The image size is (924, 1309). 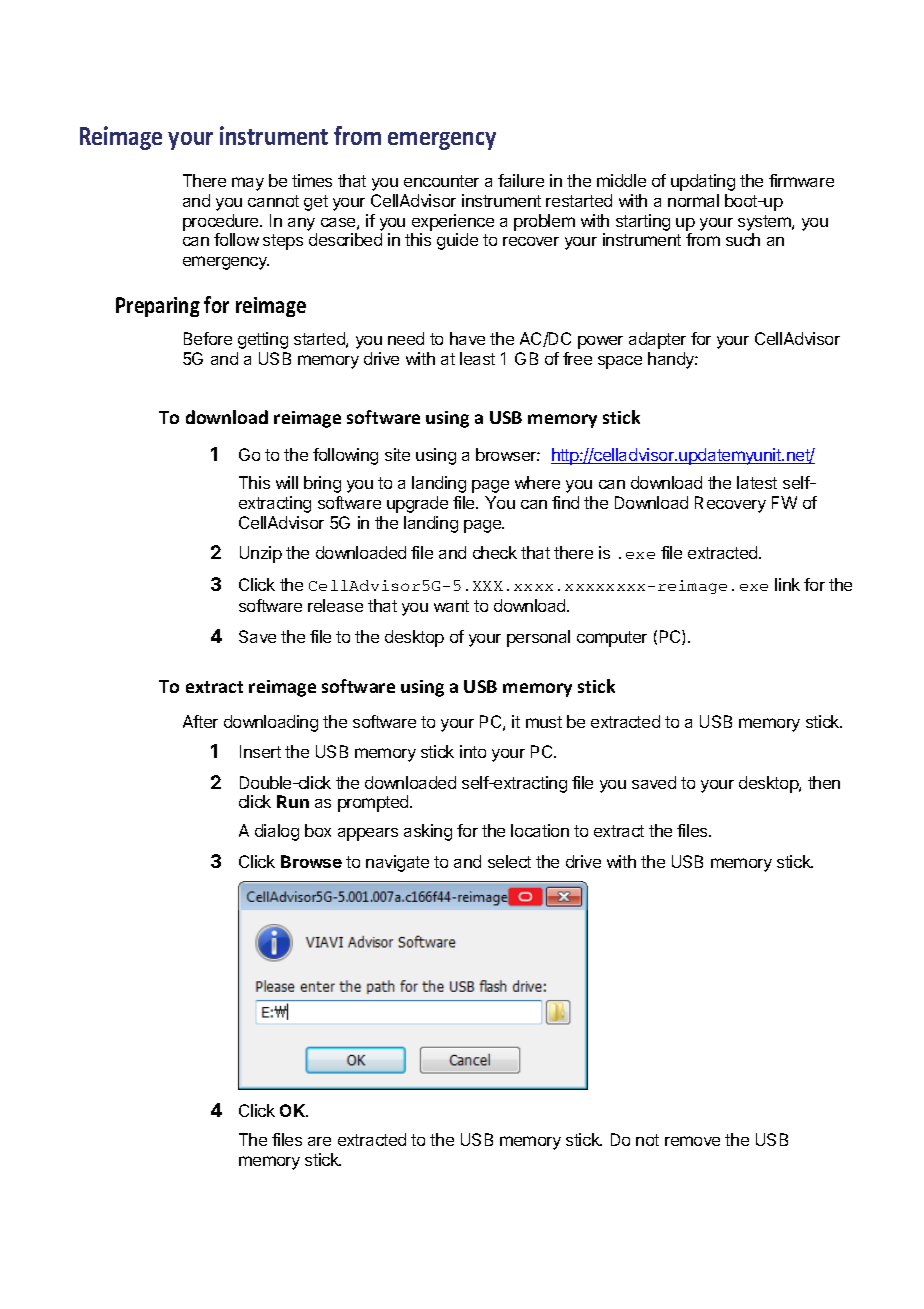 What do you see at coordinates (495, 552) in the screenshot?
I see `check` at bounding box center [495, 552].
